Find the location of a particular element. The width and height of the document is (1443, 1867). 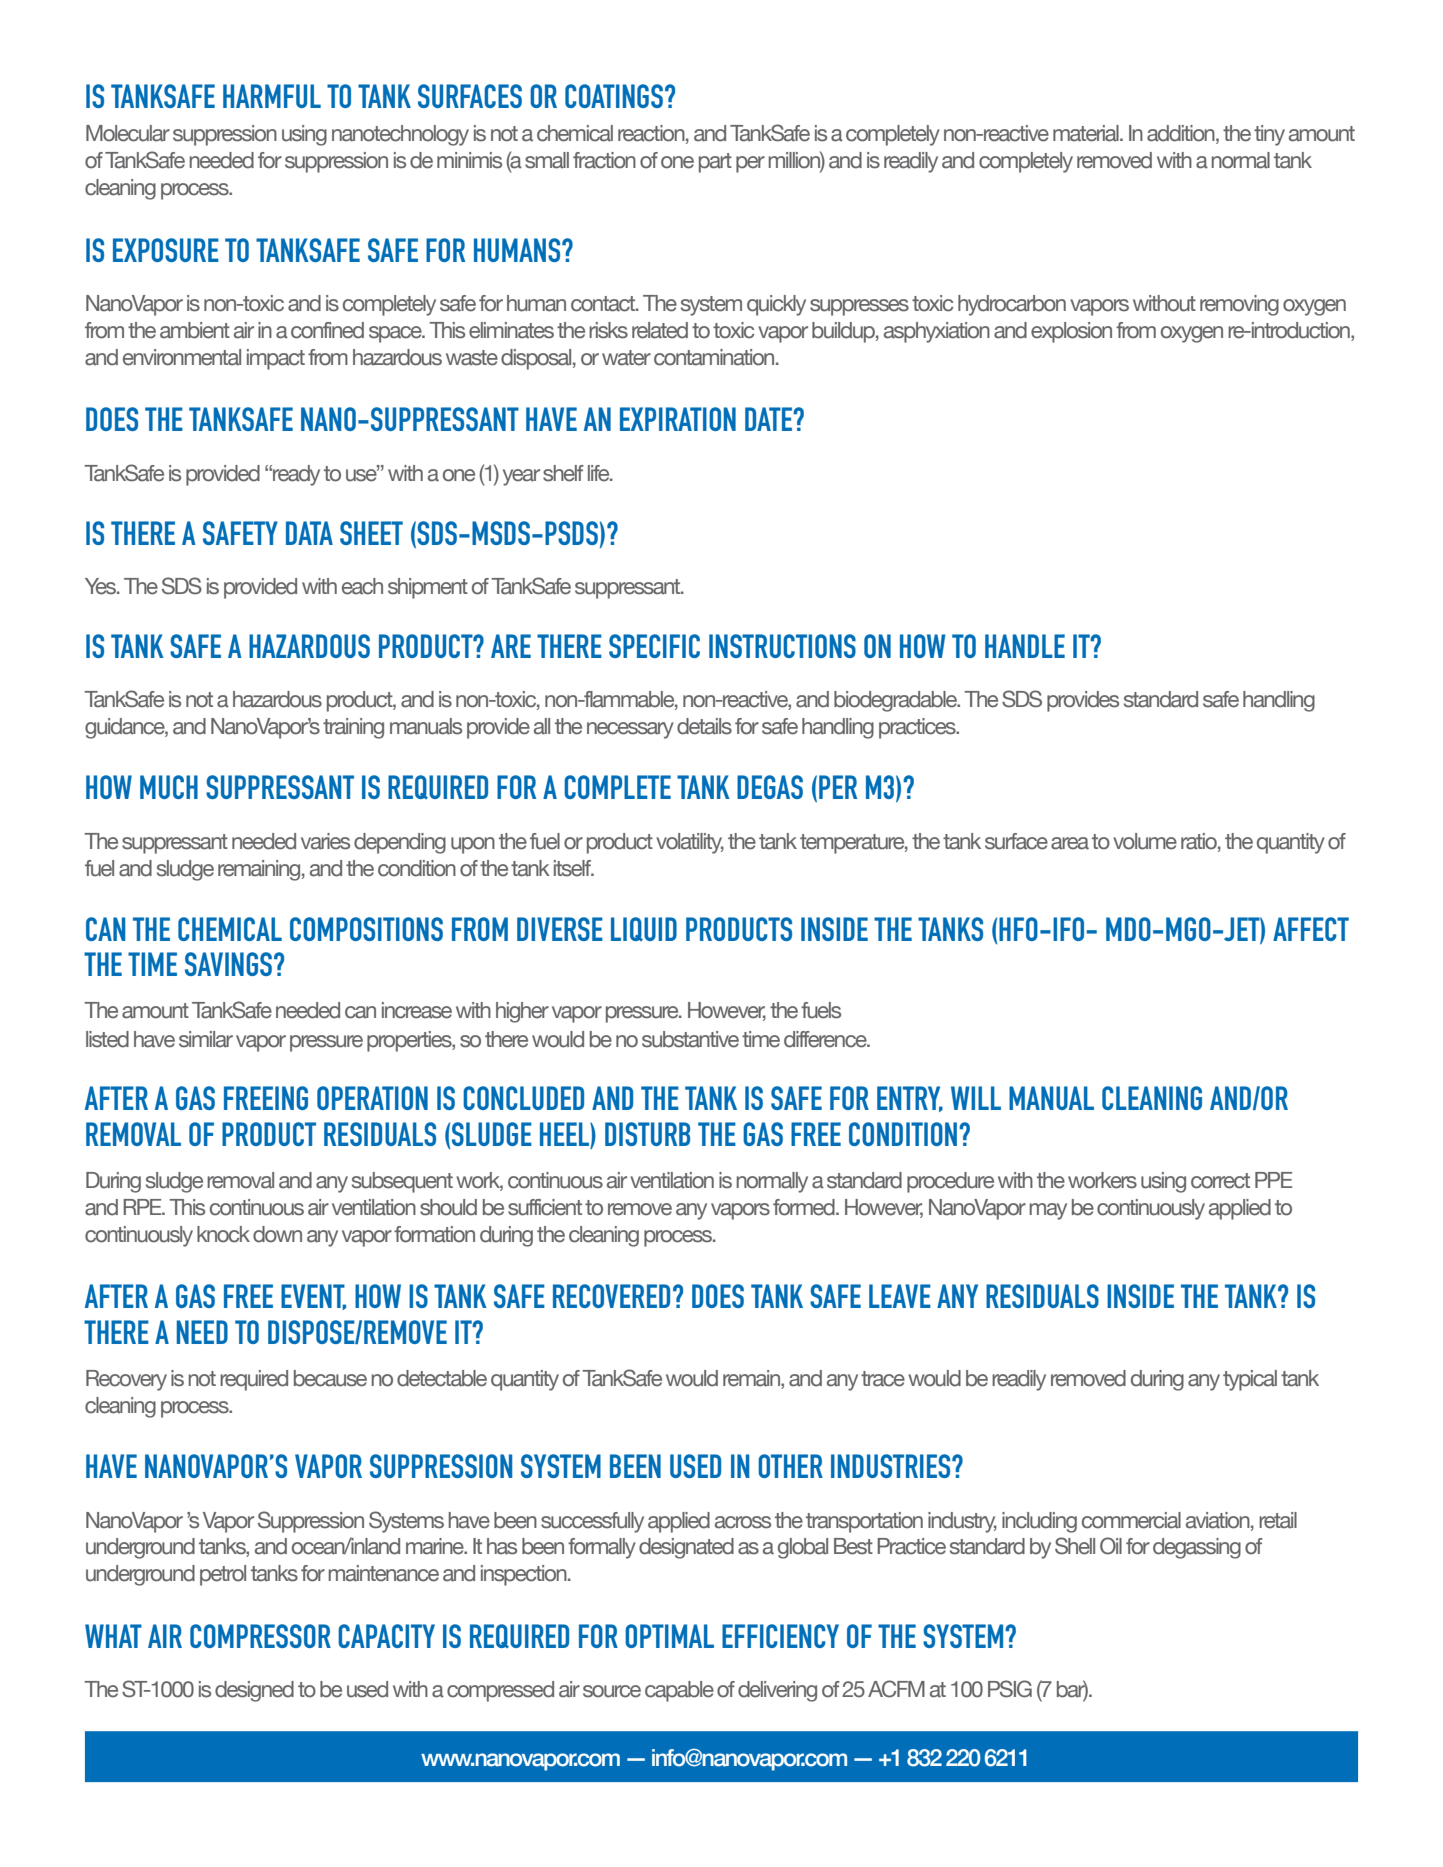

SPECIFIC is located at coordinates (654, 646).
